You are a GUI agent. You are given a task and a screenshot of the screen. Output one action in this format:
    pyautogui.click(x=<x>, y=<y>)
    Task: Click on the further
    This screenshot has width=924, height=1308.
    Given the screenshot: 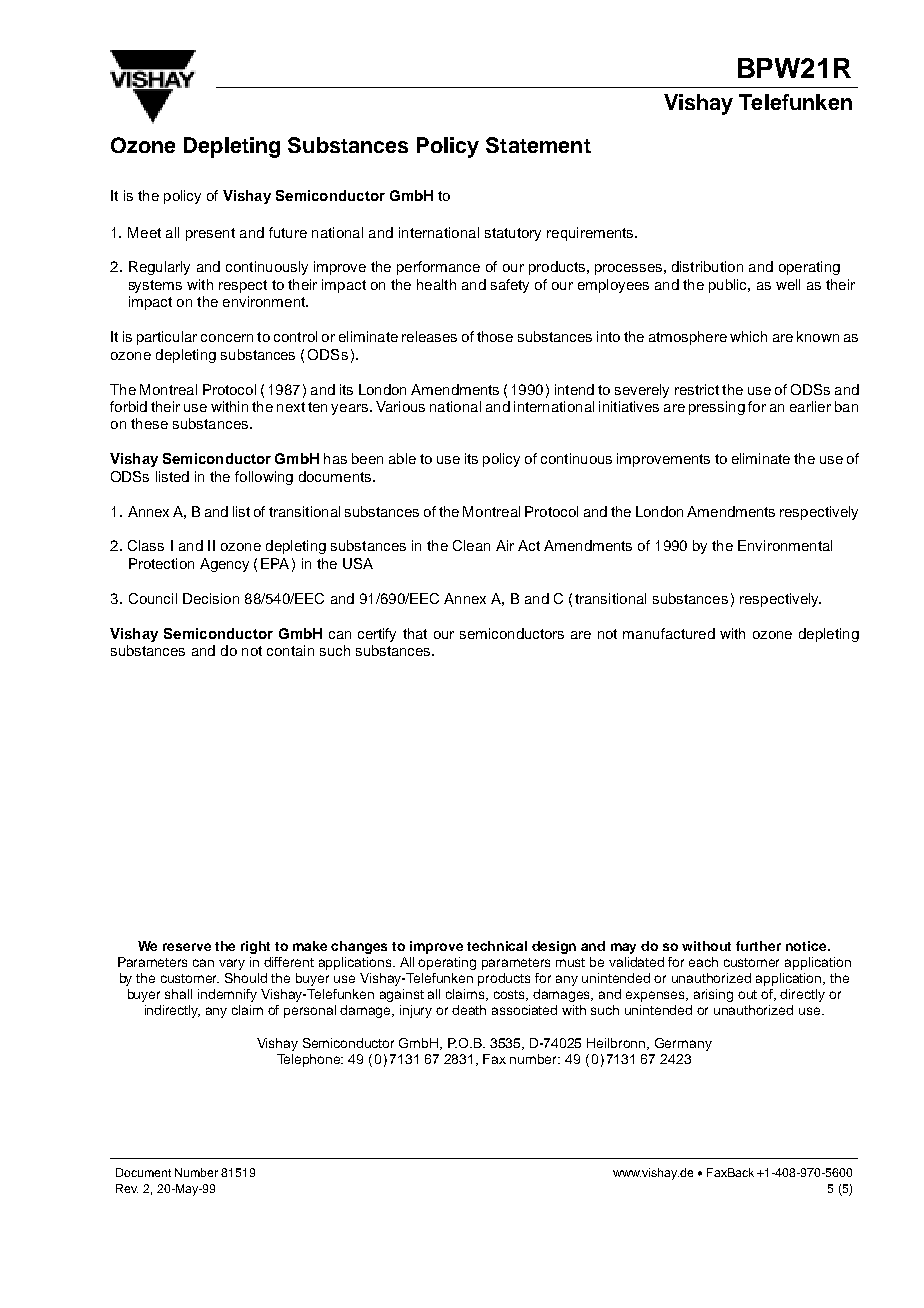 What is the action you would take?
    pyautogui.click(x=758, y=946)
